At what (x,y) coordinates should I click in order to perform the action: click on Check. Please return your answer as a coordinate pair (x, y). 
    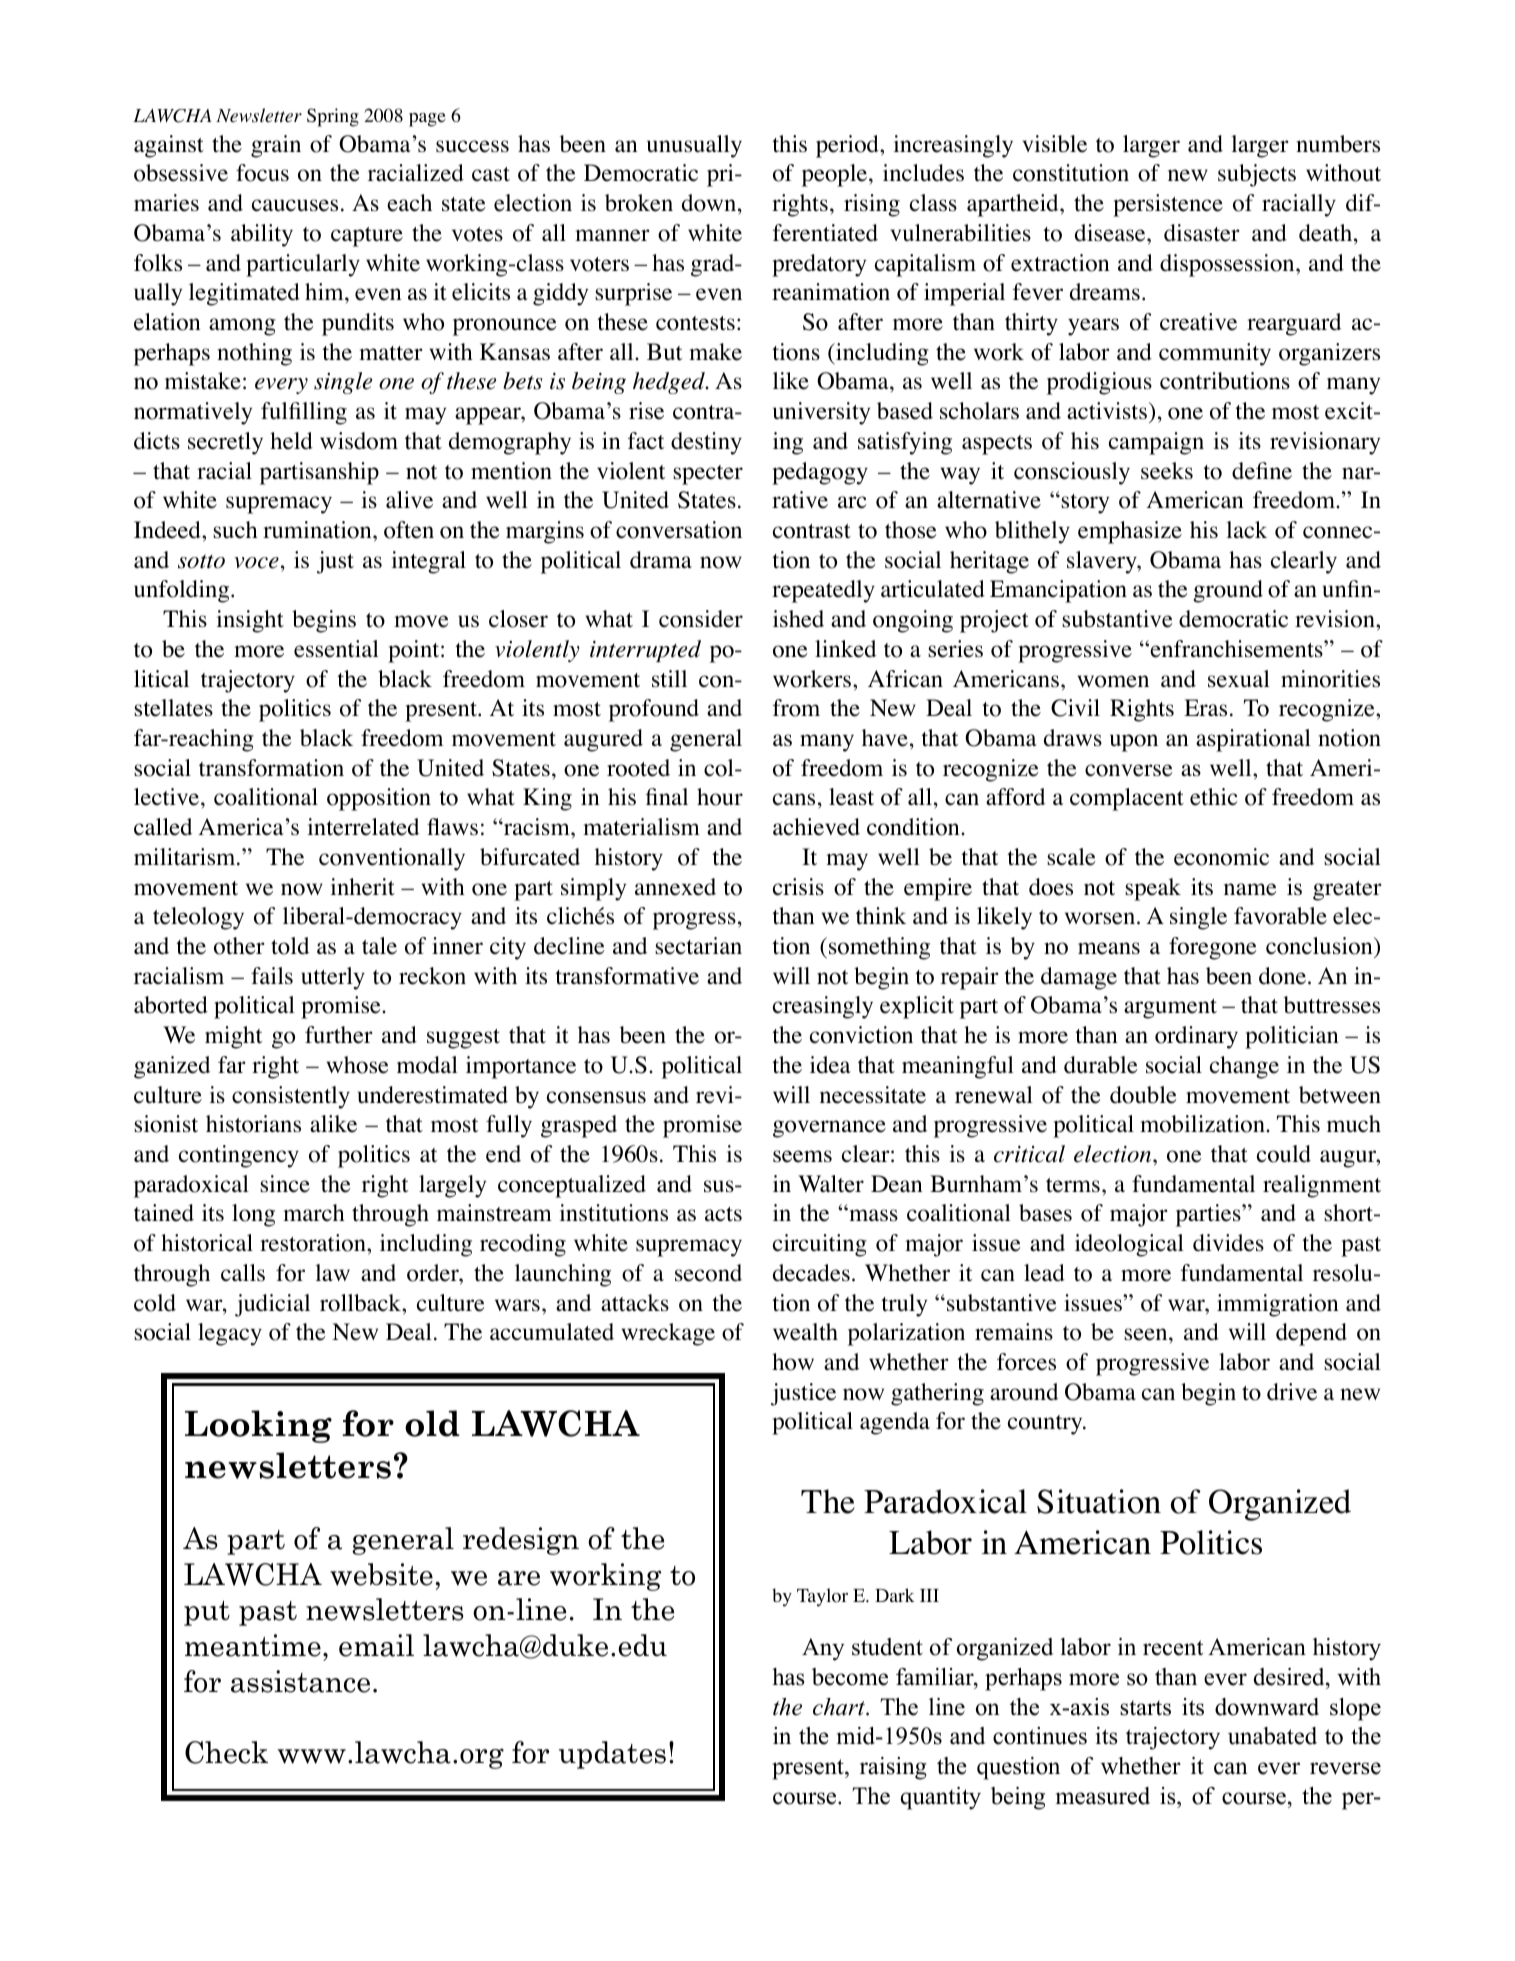
    Looking at the image, I should click on (226, 1752).
